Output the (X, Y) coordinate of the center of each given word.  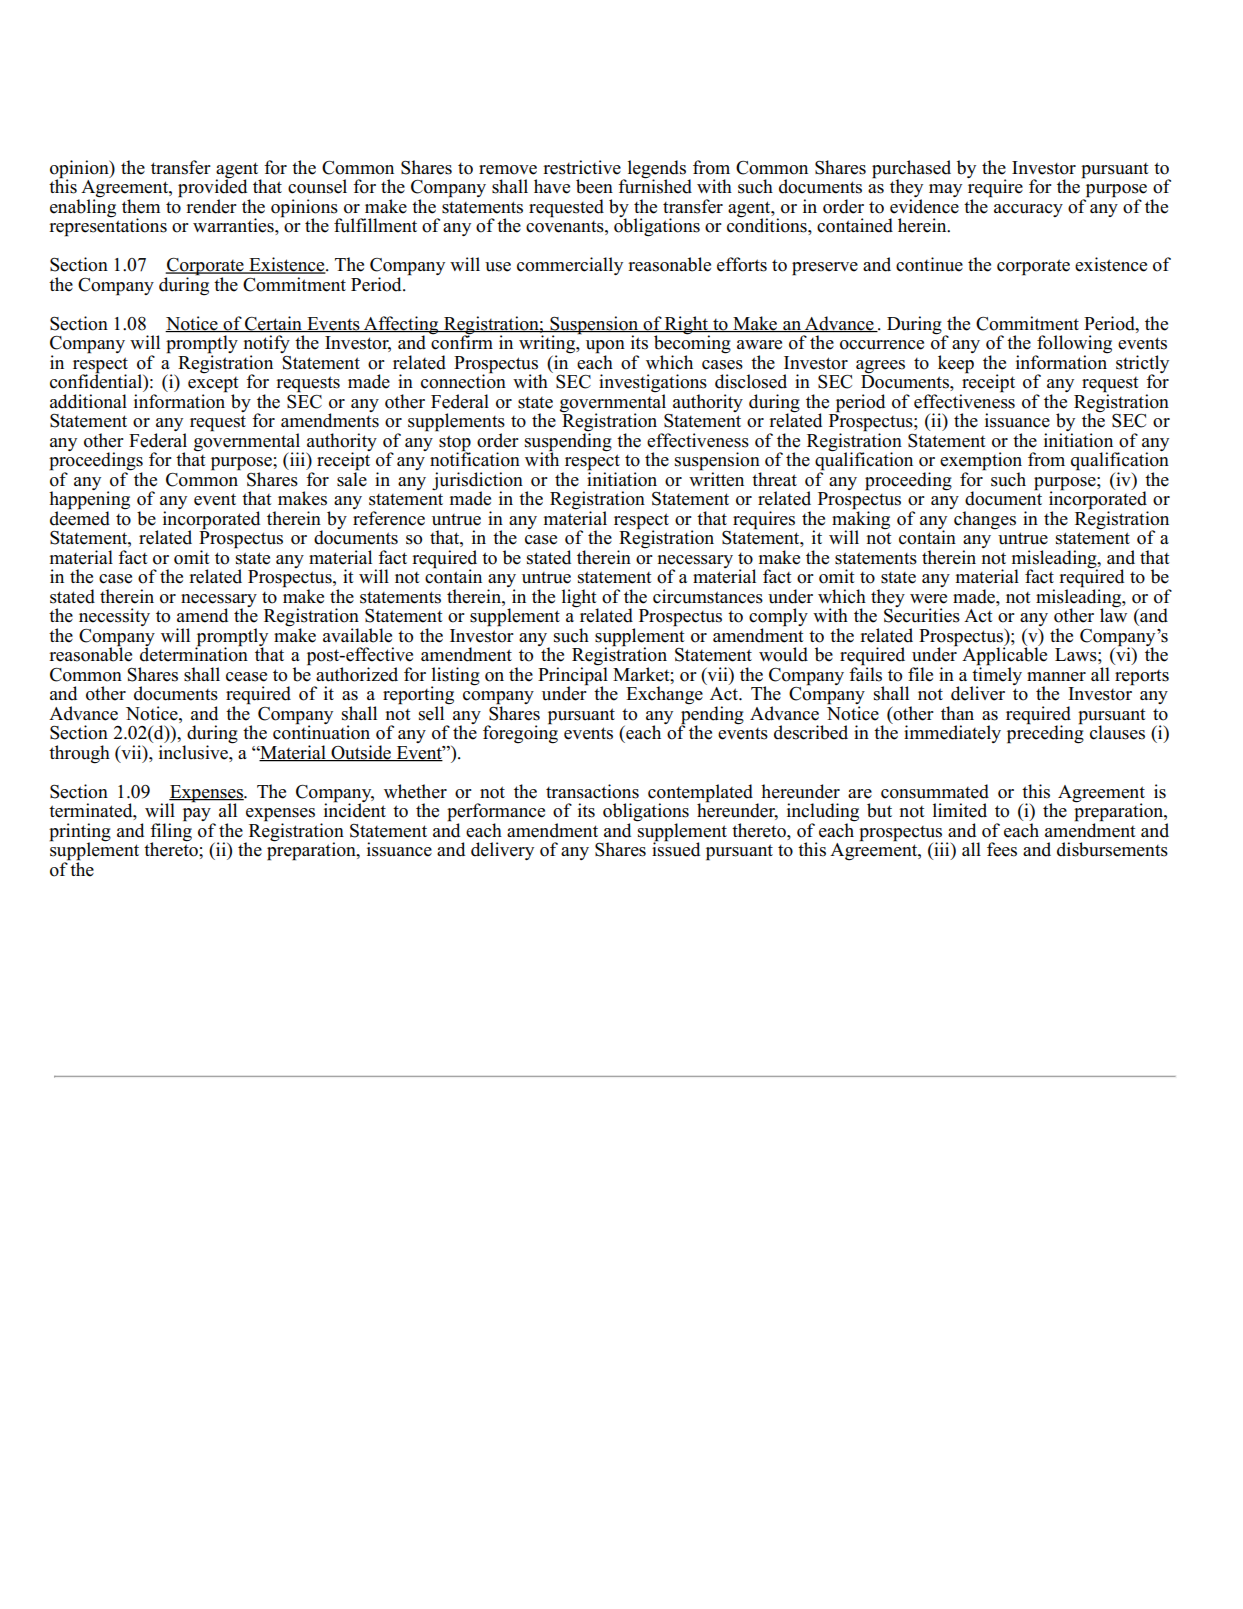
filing (171, 832)
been (594, 186)
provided (214, 188)
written (716, 478)
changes (985, 520)
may (945, 190)
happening (89, 500)
